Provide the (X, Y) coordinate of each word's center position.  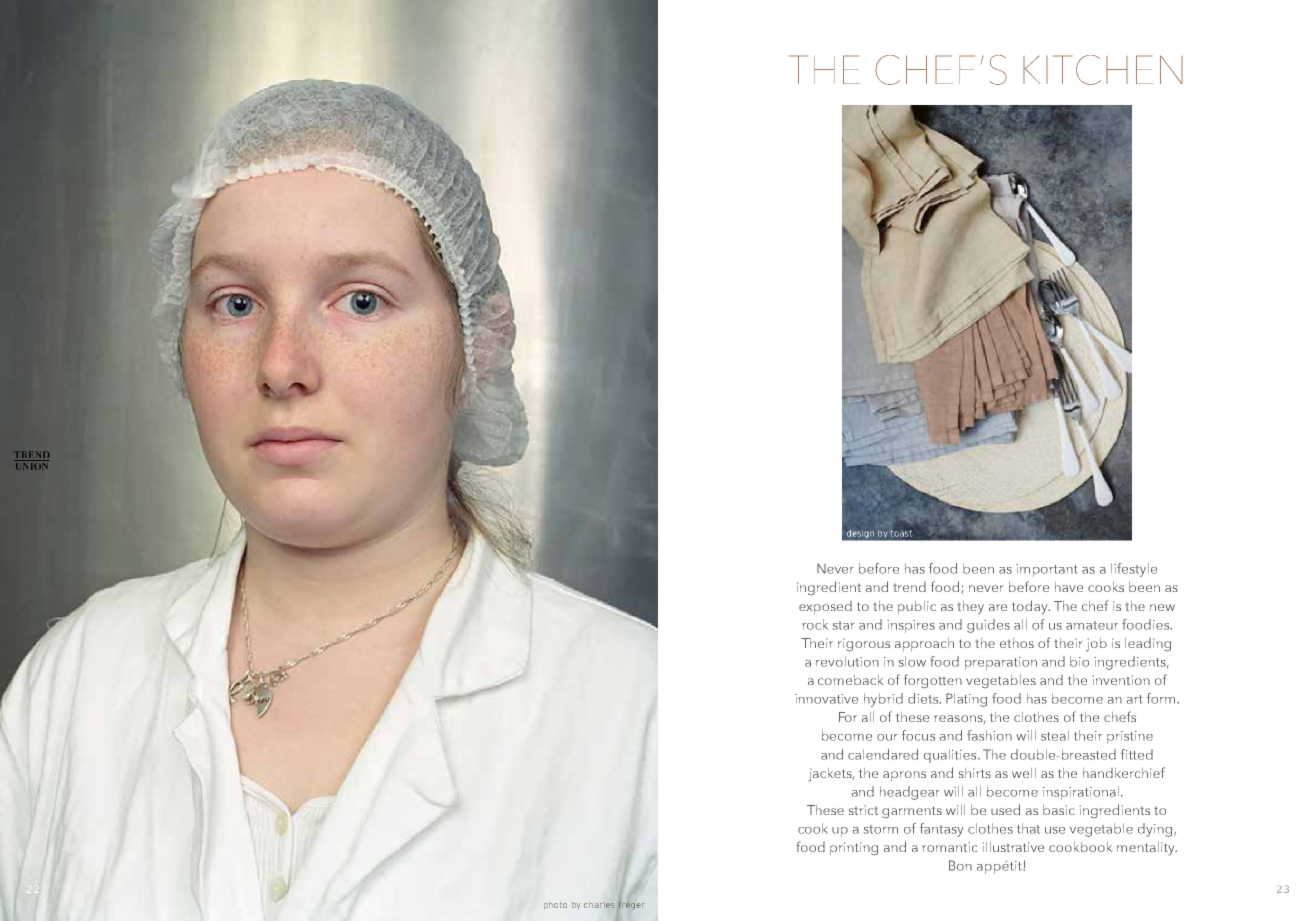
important (1046, 570)
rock (815, 624)
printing (854, 849)
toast (901, 533)
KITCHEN (1103, 70)
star (844, 625)
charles (599, 905)
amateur (1092, 625)
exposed (825, 607)
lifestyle (1134, 570)
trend (909, 587)
